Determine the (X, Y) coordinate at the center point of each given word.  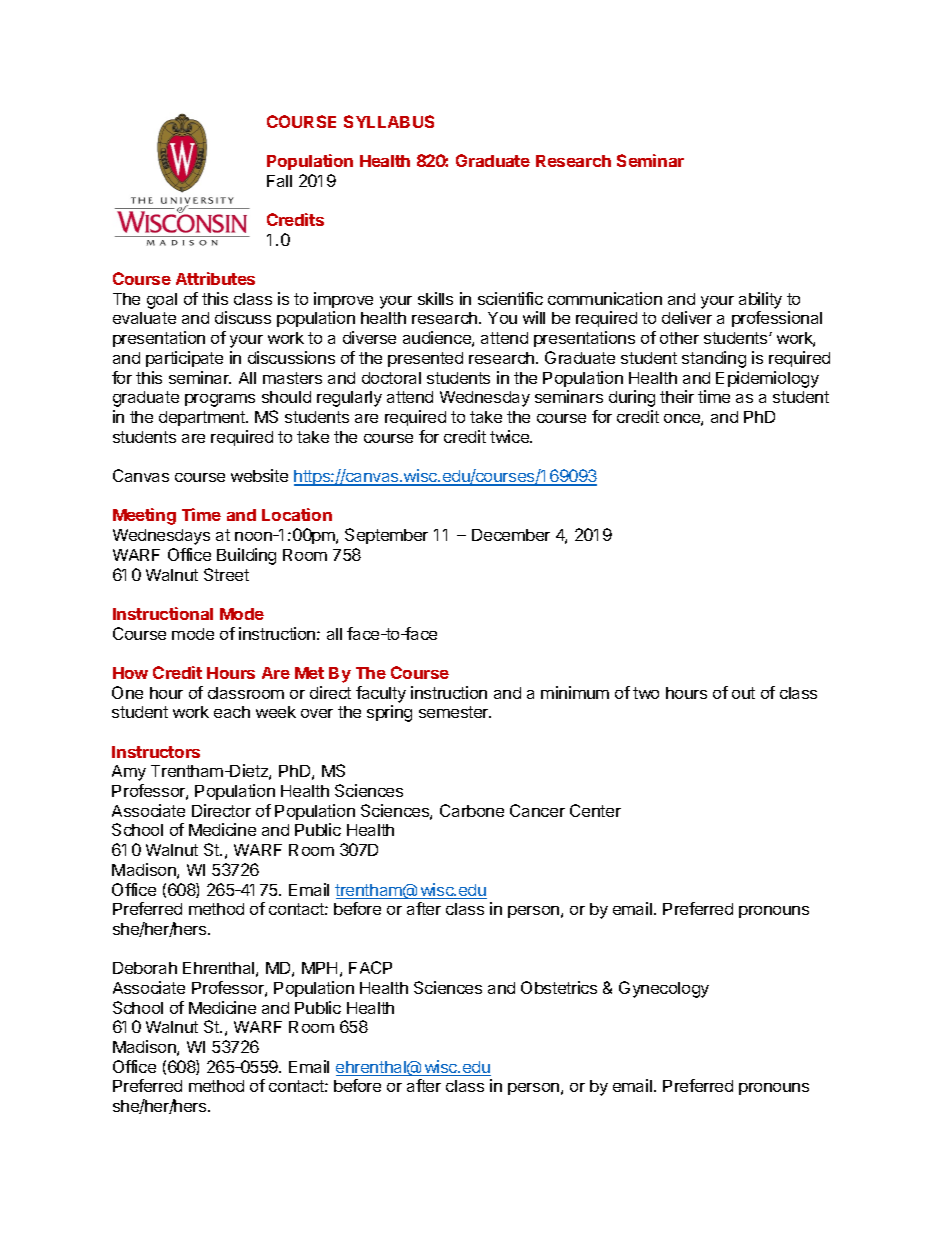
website (259, 475)
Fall (279, 181)
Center (595, 810)
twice (510, 436)
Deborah (145, 968)
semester (455, 712)
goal (162, 301)
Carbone (472, 810)
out (743, 693)
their (677, 396)
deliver (687, 317)
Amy (129, 773)
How (130, 673)
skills (435, 298)
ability (760, 300)
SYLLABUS (389, 121)
